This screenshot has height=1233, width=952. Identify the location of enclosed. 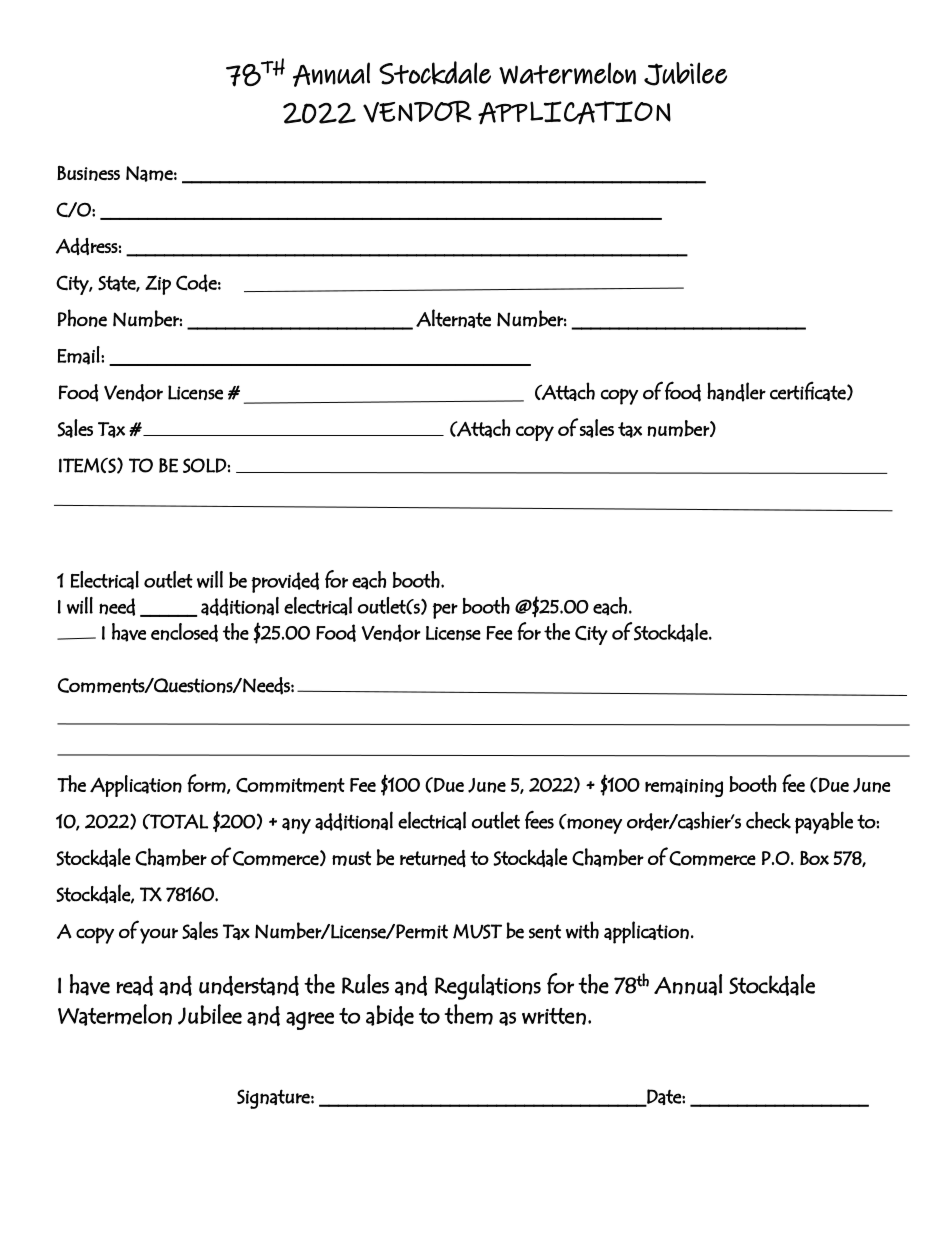
(184, 632).
